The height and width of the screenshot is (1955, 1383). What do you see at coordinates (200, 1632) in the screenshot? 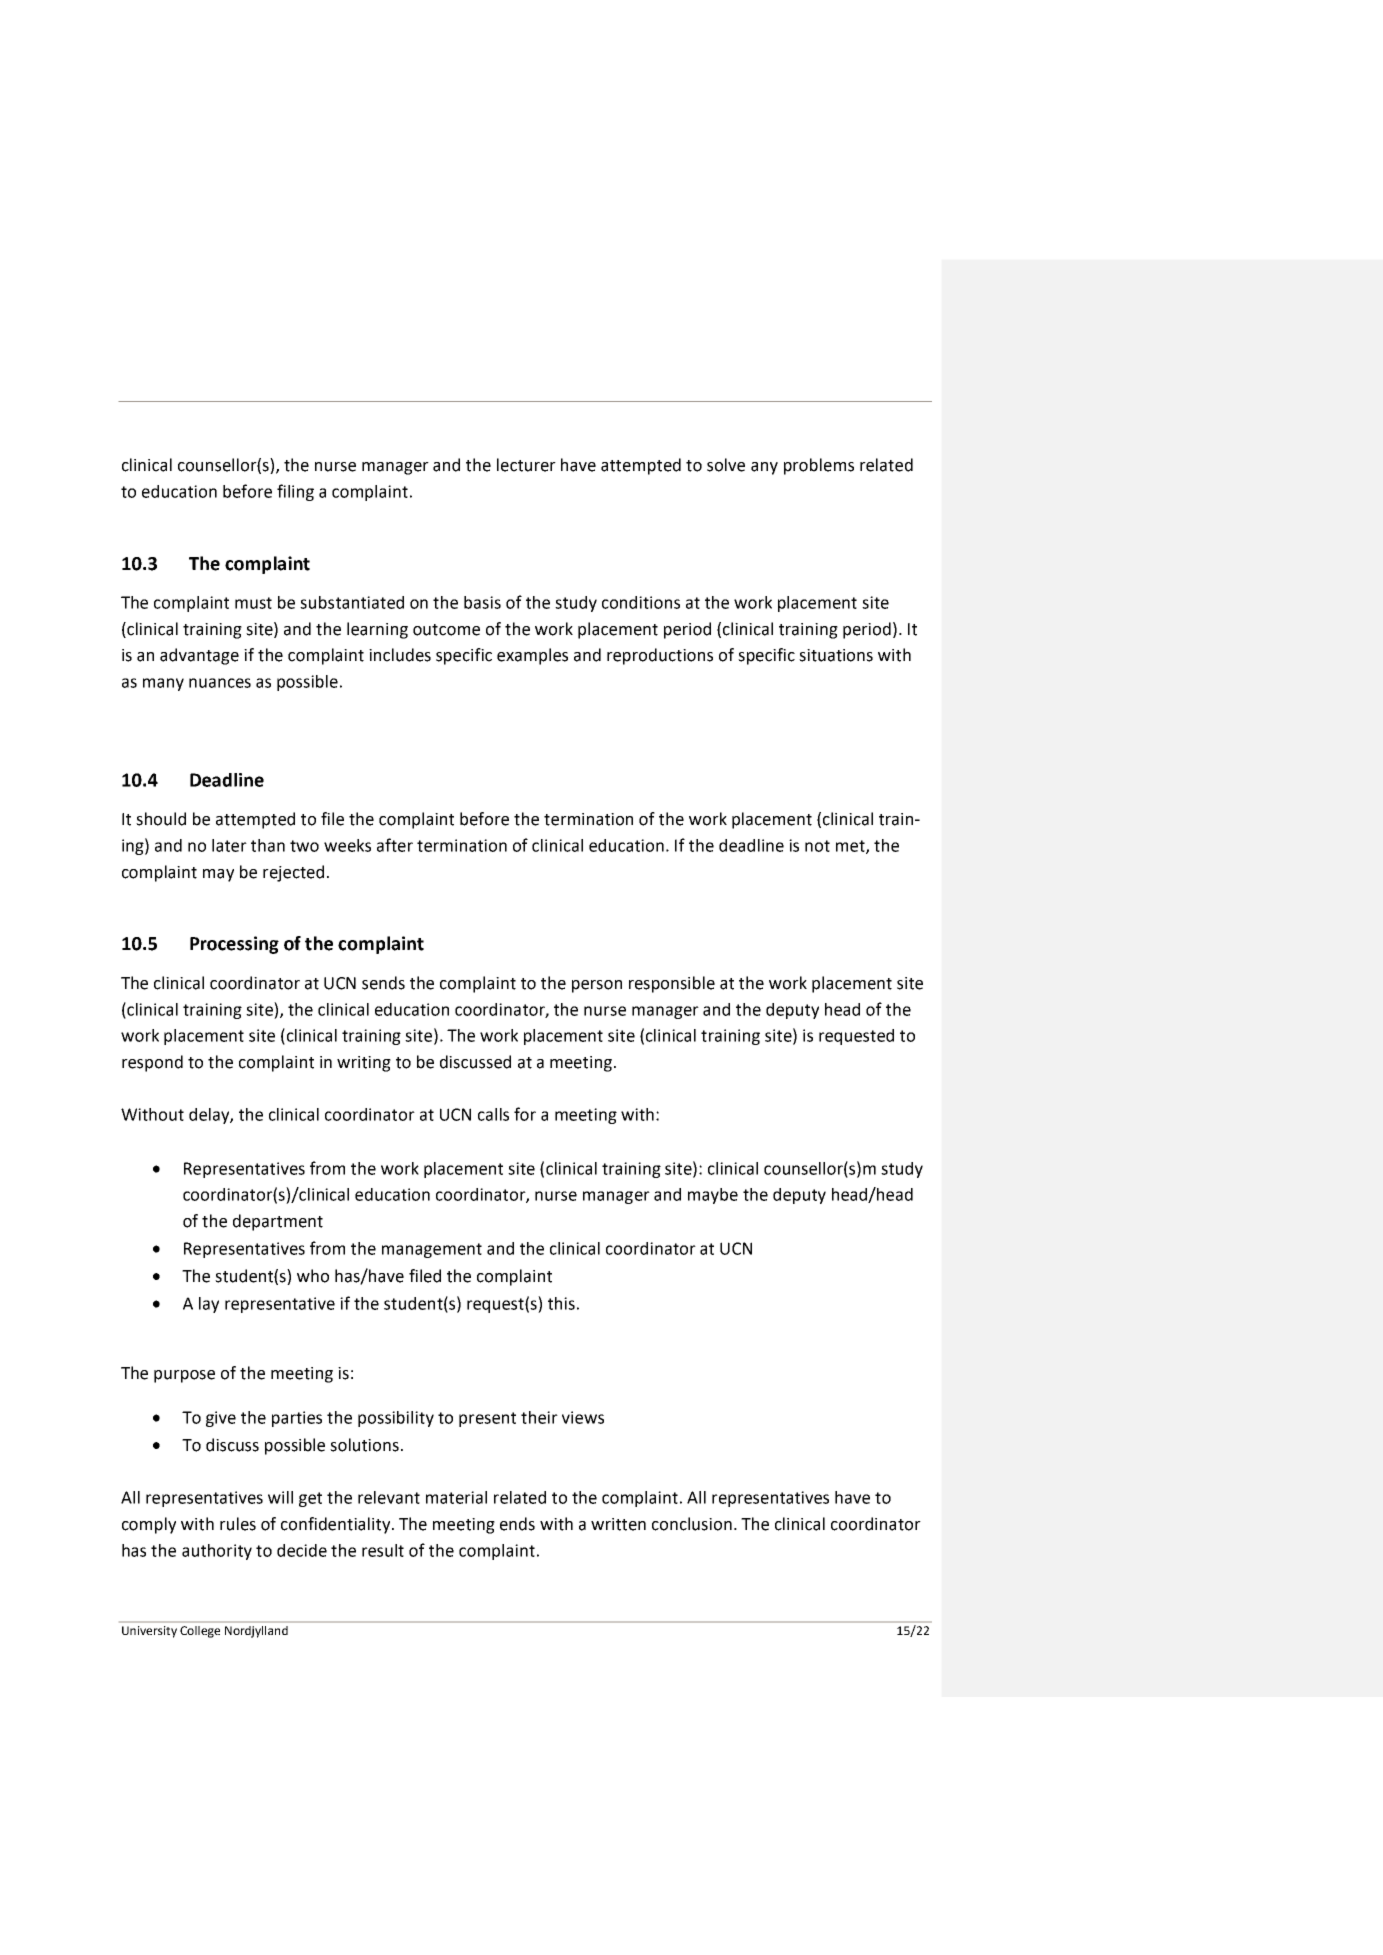
I see `College` at bounding box center [200, 1632].
